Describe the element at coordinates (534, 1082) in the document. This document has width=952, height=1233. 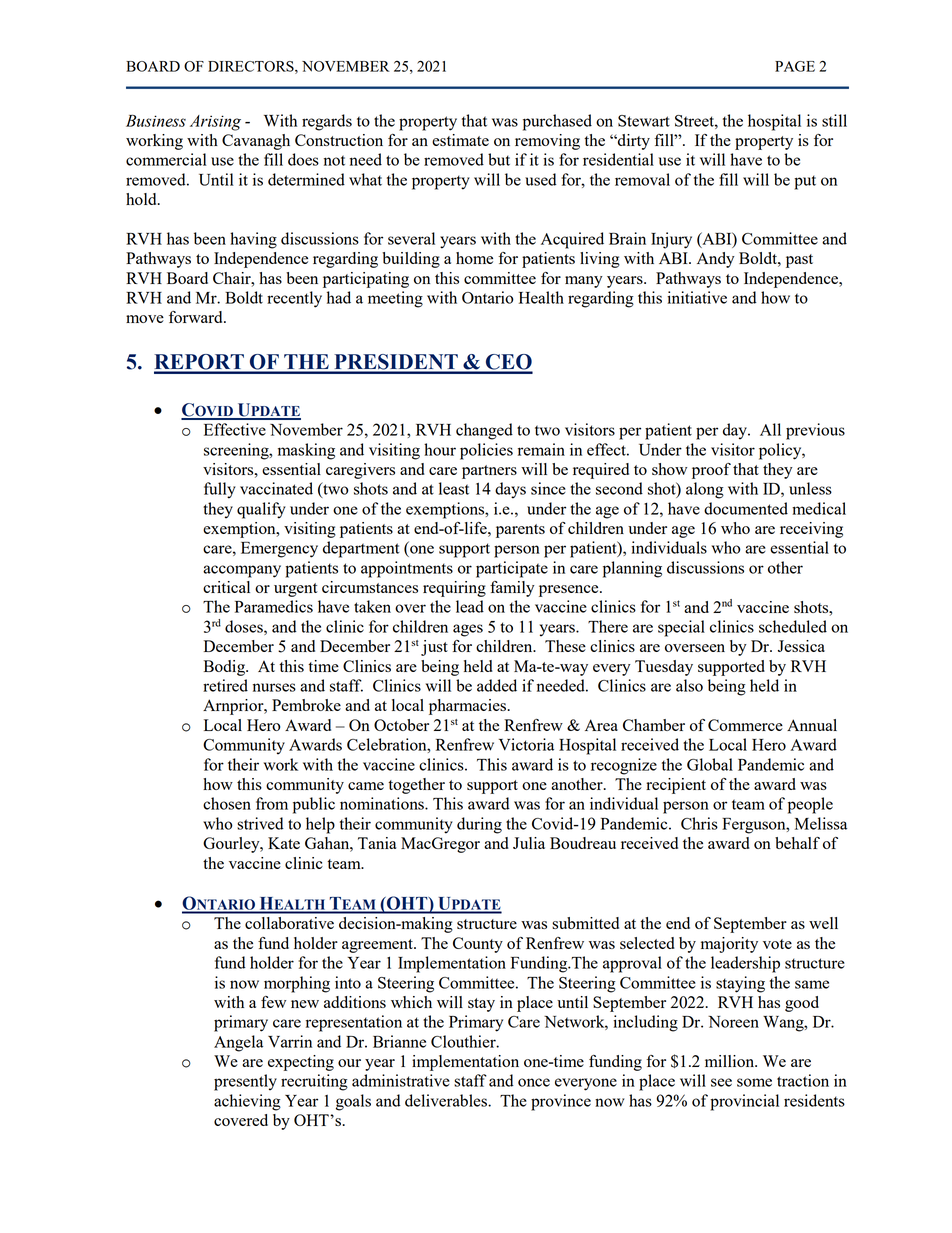
I see `once` at that location.
